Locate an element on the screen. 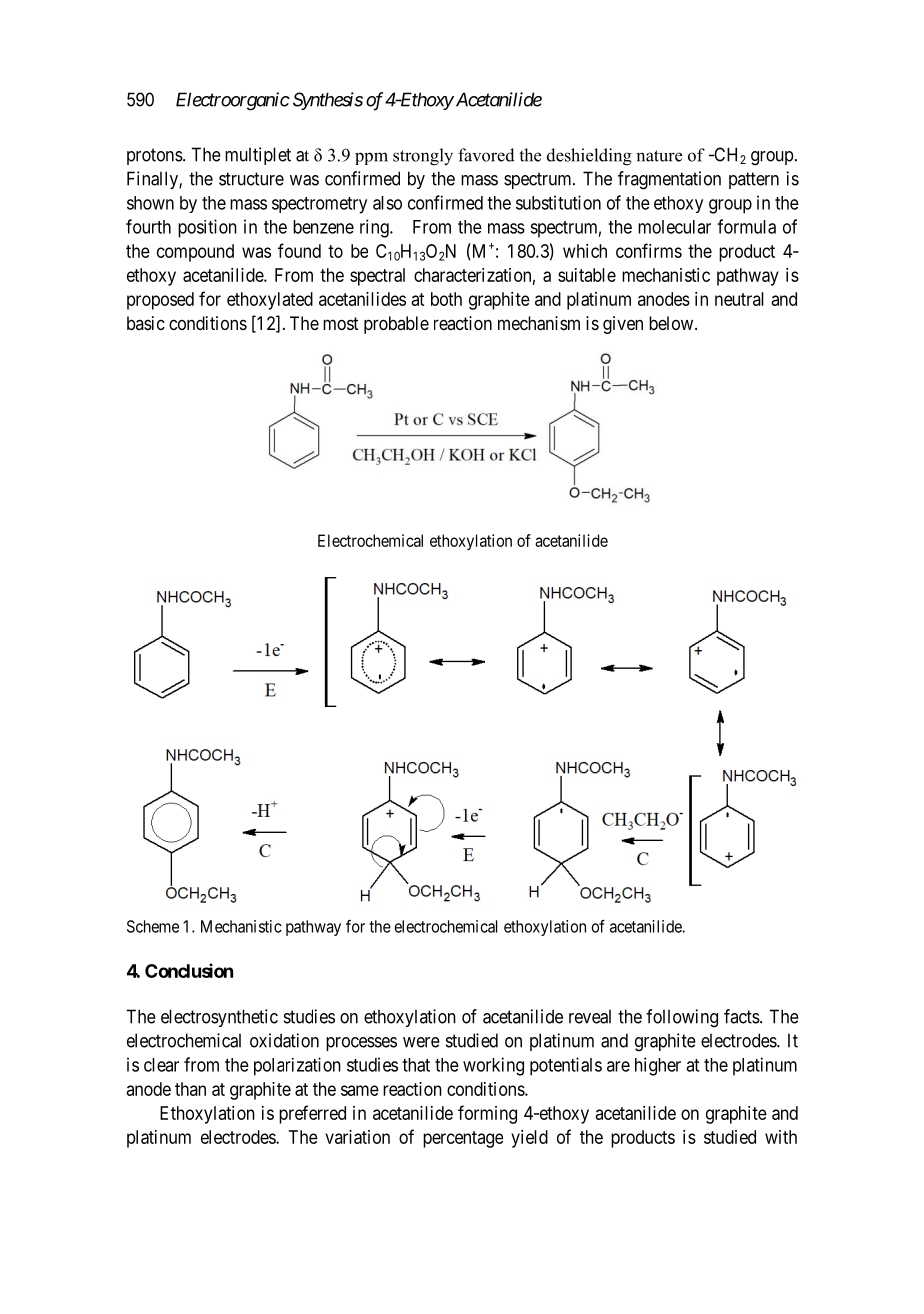 Image resolution: width=924 pixels, height=1314 pixels. Scheme is located at coordinates (153, 926).
